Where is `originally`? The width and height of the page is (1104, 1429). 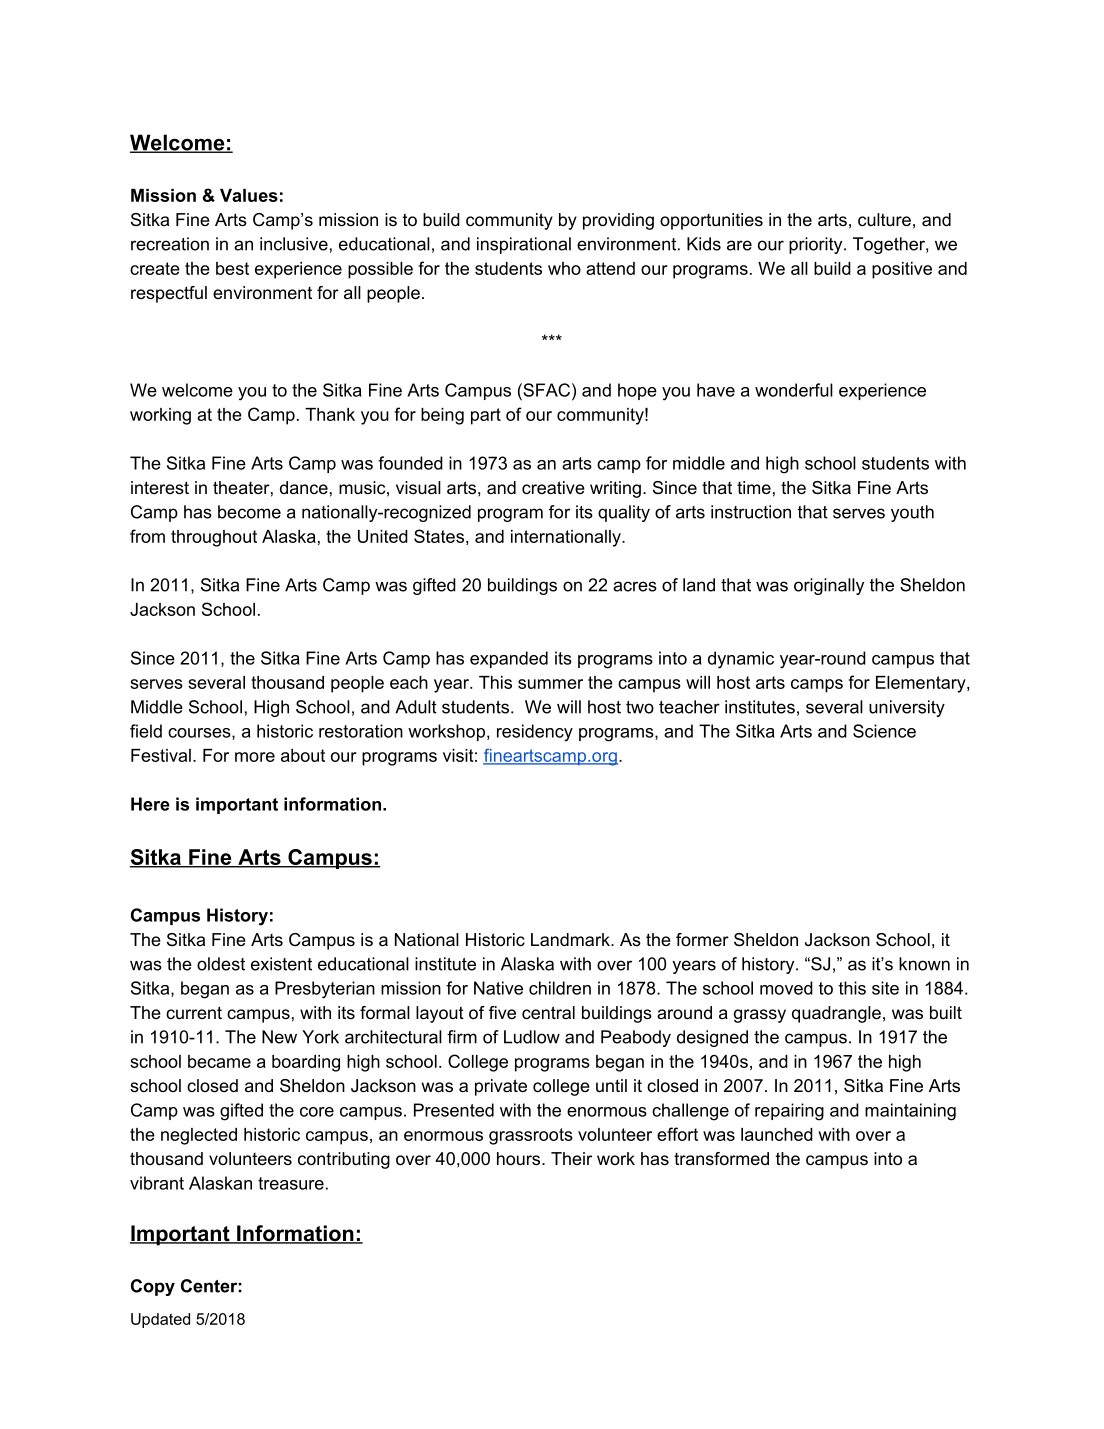 originally is located at coordinates (829, 586).
